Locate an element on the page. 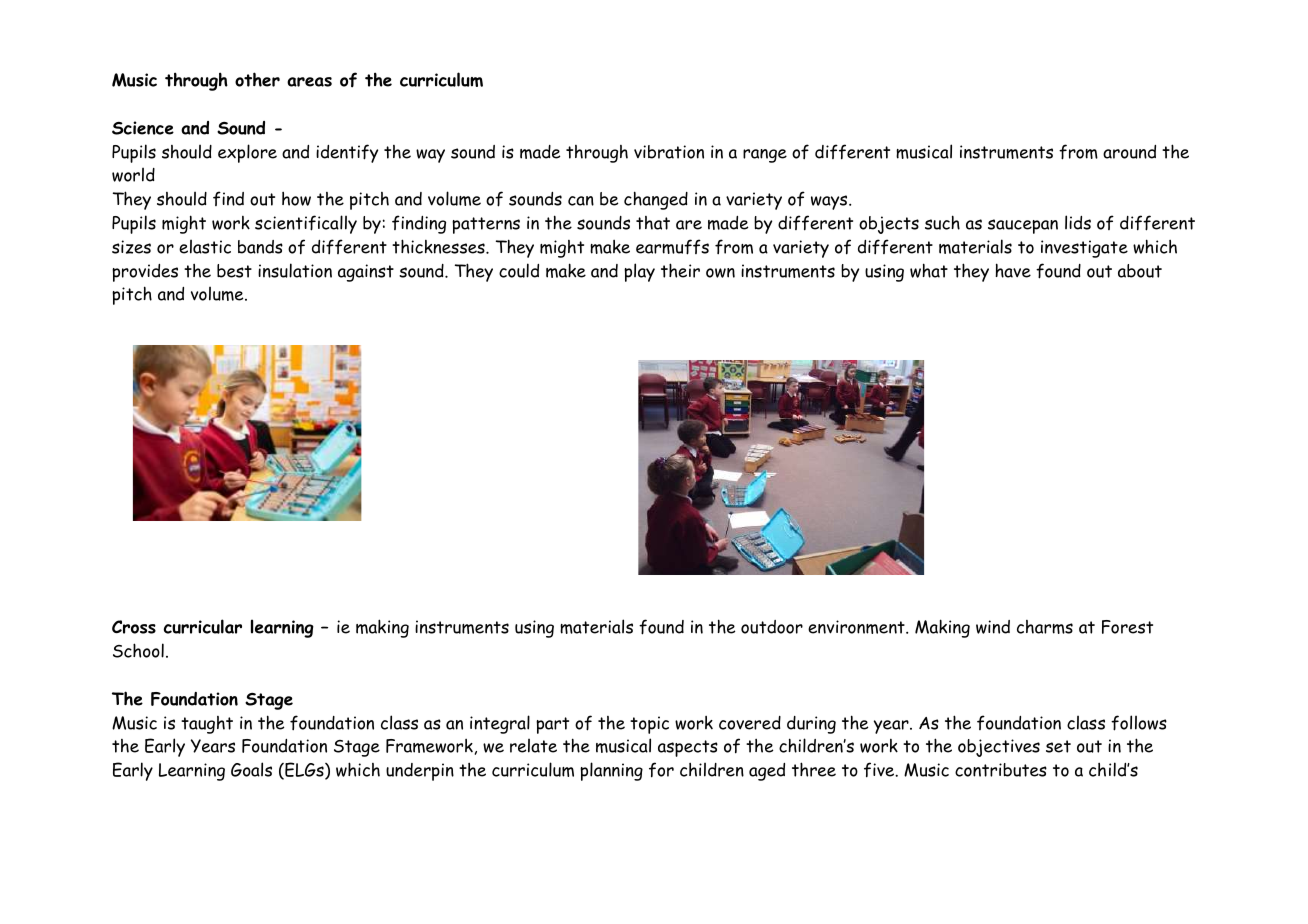  objectives is located at coordinates (999, 748).
